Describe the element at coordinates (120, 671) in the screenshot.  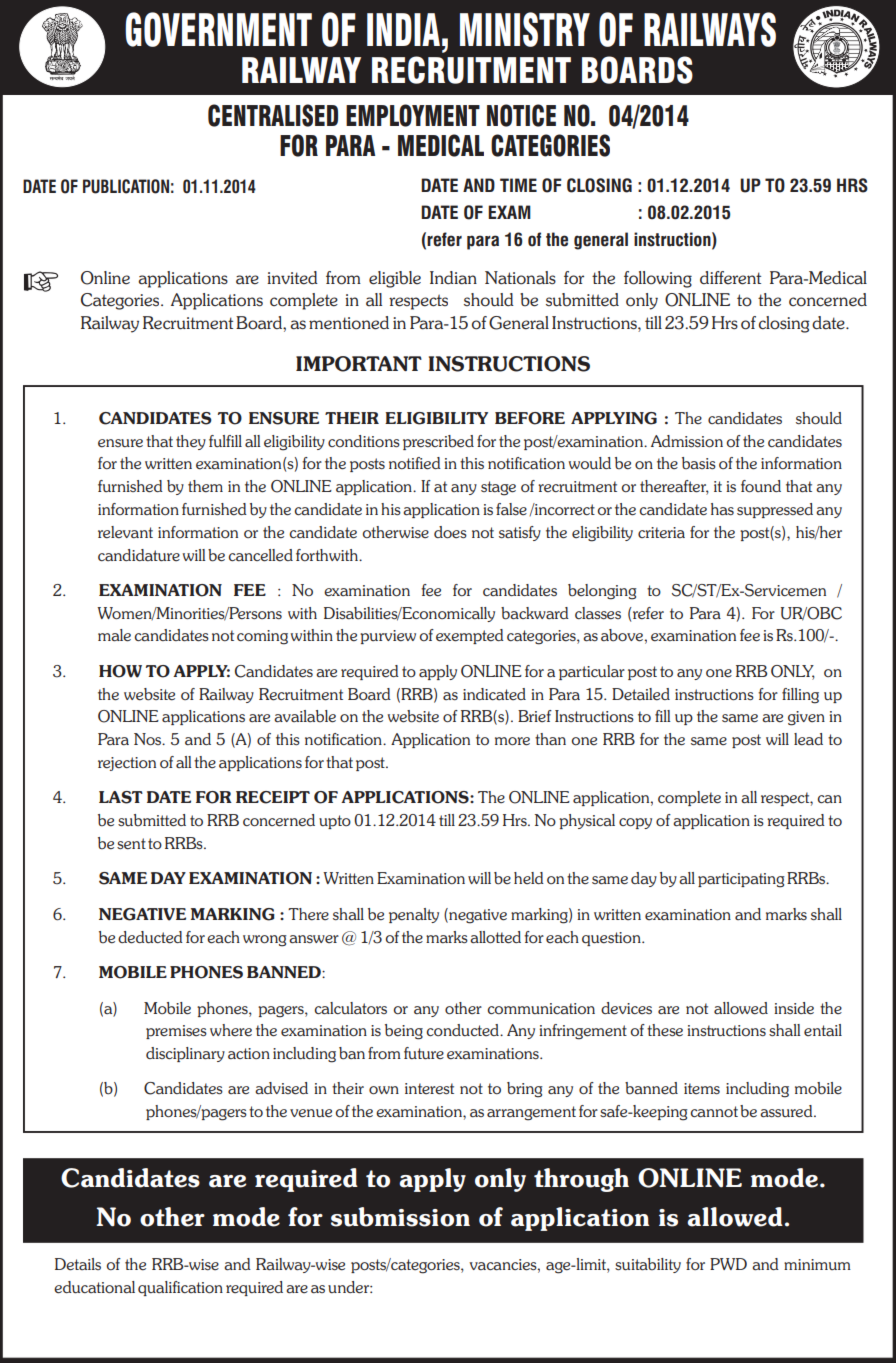
I see `HOW` at that location.
